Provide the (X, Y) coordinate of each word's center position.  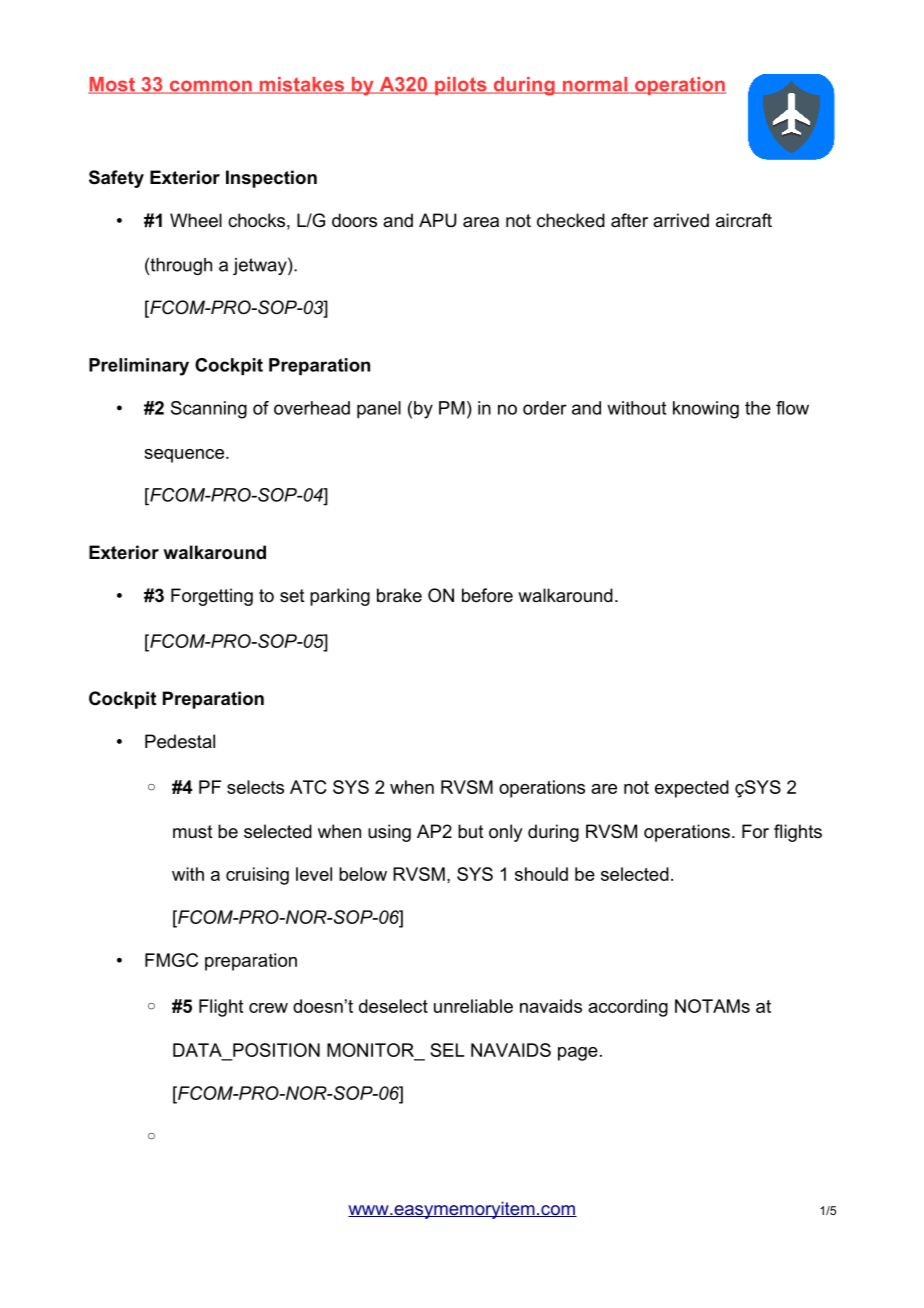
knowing (706, 410)
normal (595, 85)
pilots (461, 86)
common (210, 87)
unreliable (473, 1006)
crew (268, 1008)
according (628, 1008)
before (487, 595)
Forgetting (212, 597)
